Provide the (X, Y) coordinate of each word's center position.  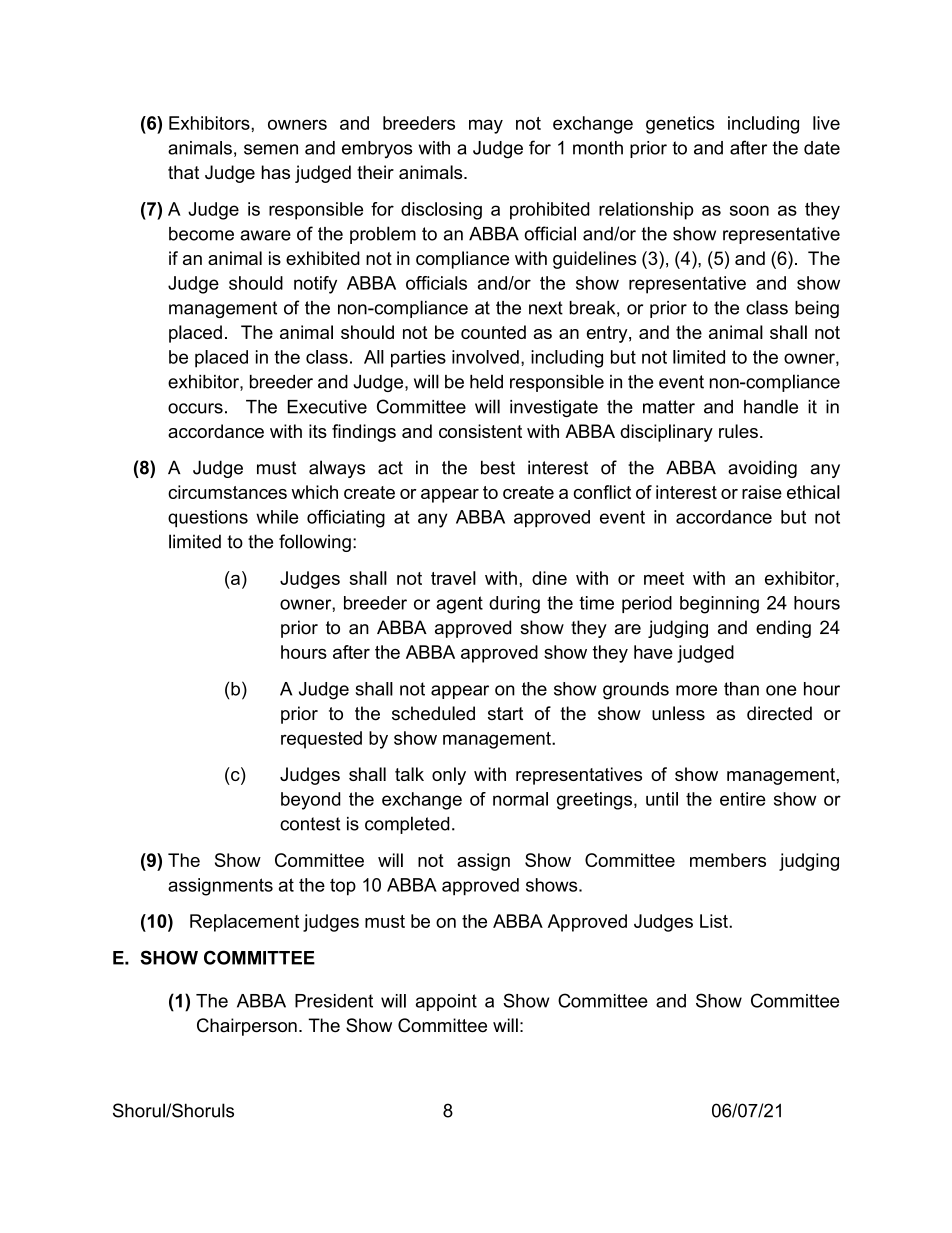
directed (779, 713)
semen (271, 149)
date (822, 148)
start (505, 714)
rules (738, 431)
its (318, 431)
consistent (480, 431)
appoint (446, 1002)
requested (321, 740)
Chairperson (247, 1027)
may (486, 126)
